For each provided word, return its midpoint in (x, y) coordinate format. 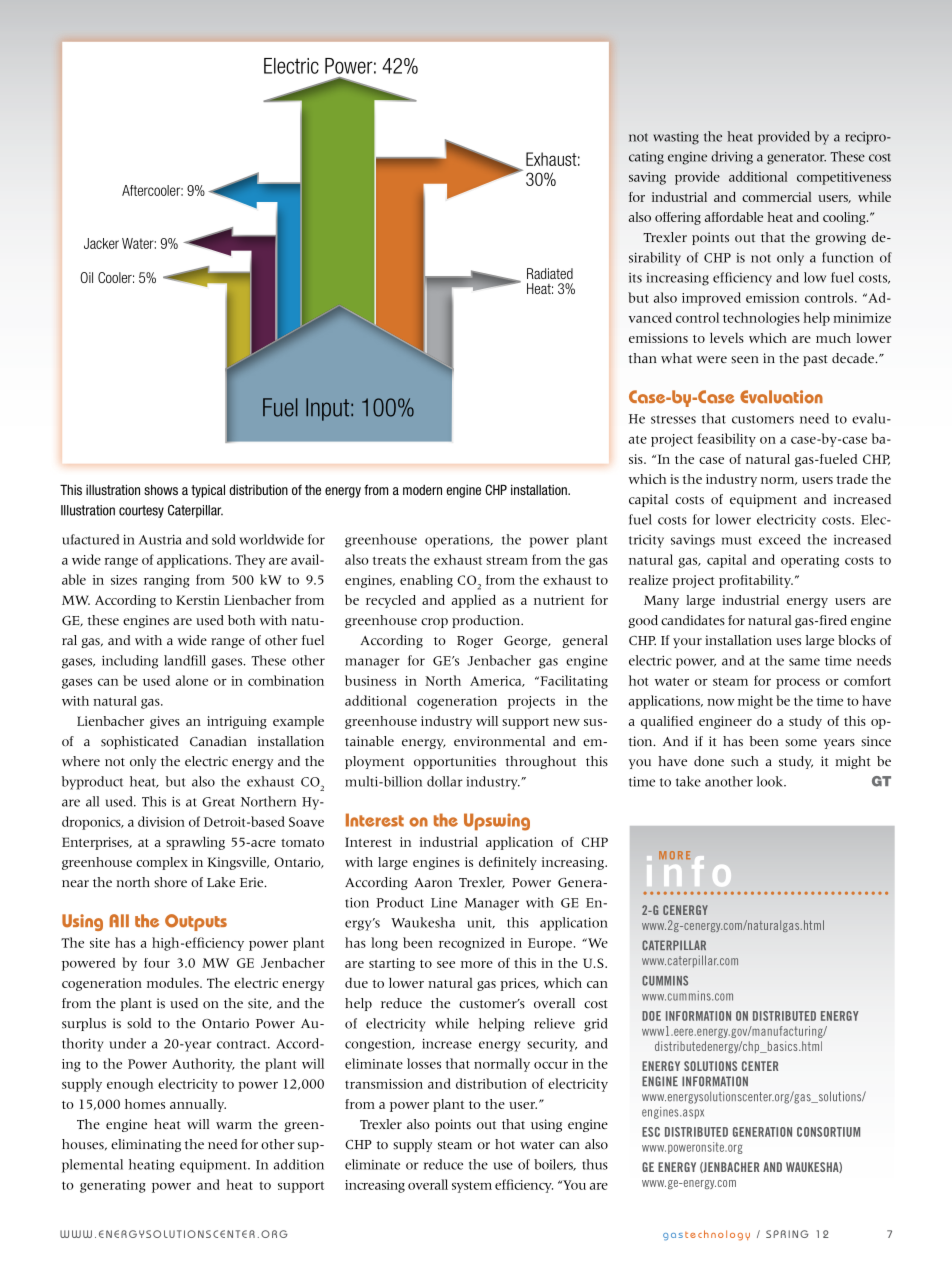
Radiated (550, 273)
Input (329, 409)
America (497, 681)
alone (192, 680)
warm (234, 1125)
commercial (776, 197)
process (798, 684)
